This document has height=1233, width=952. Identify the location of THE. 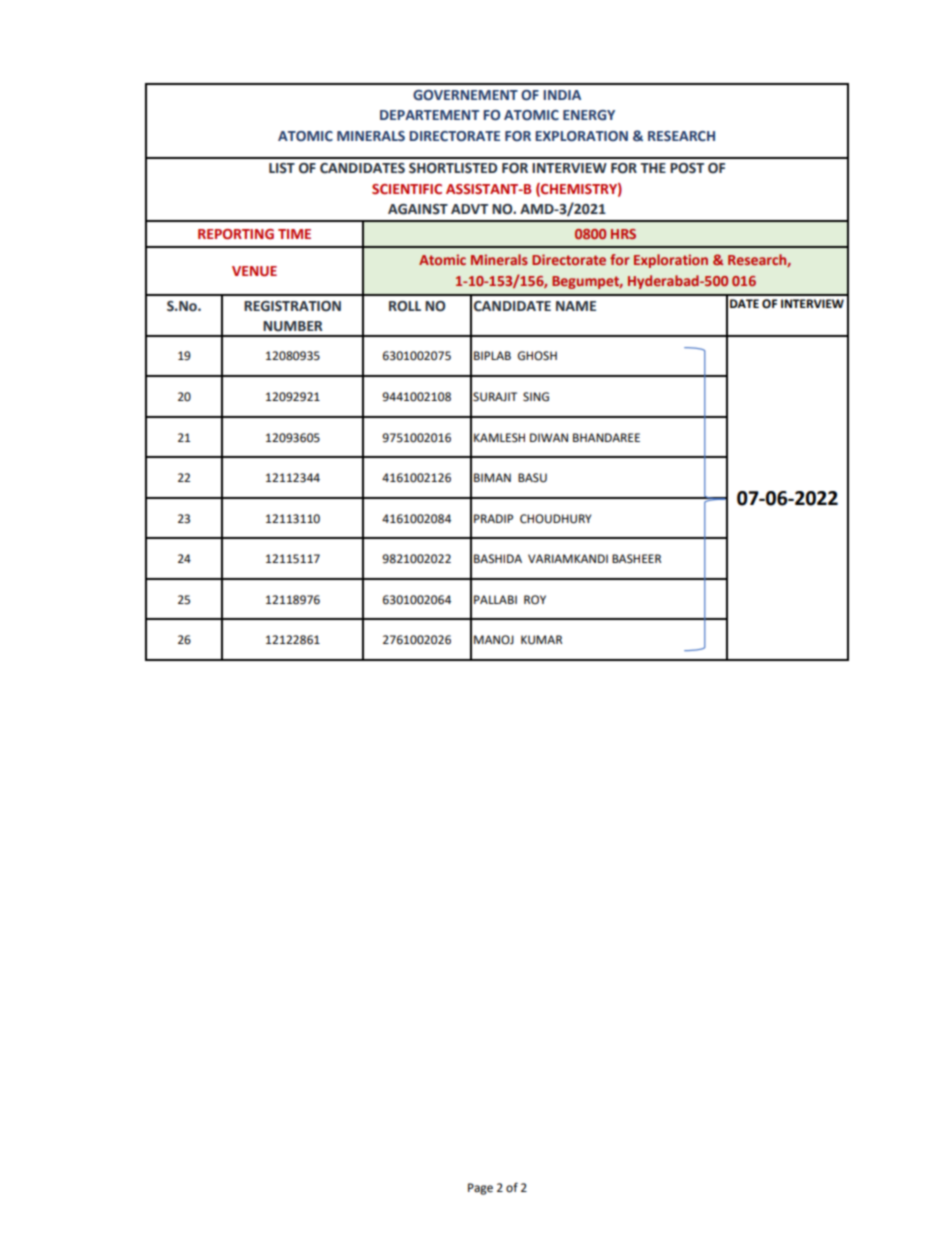
(653, 168).
